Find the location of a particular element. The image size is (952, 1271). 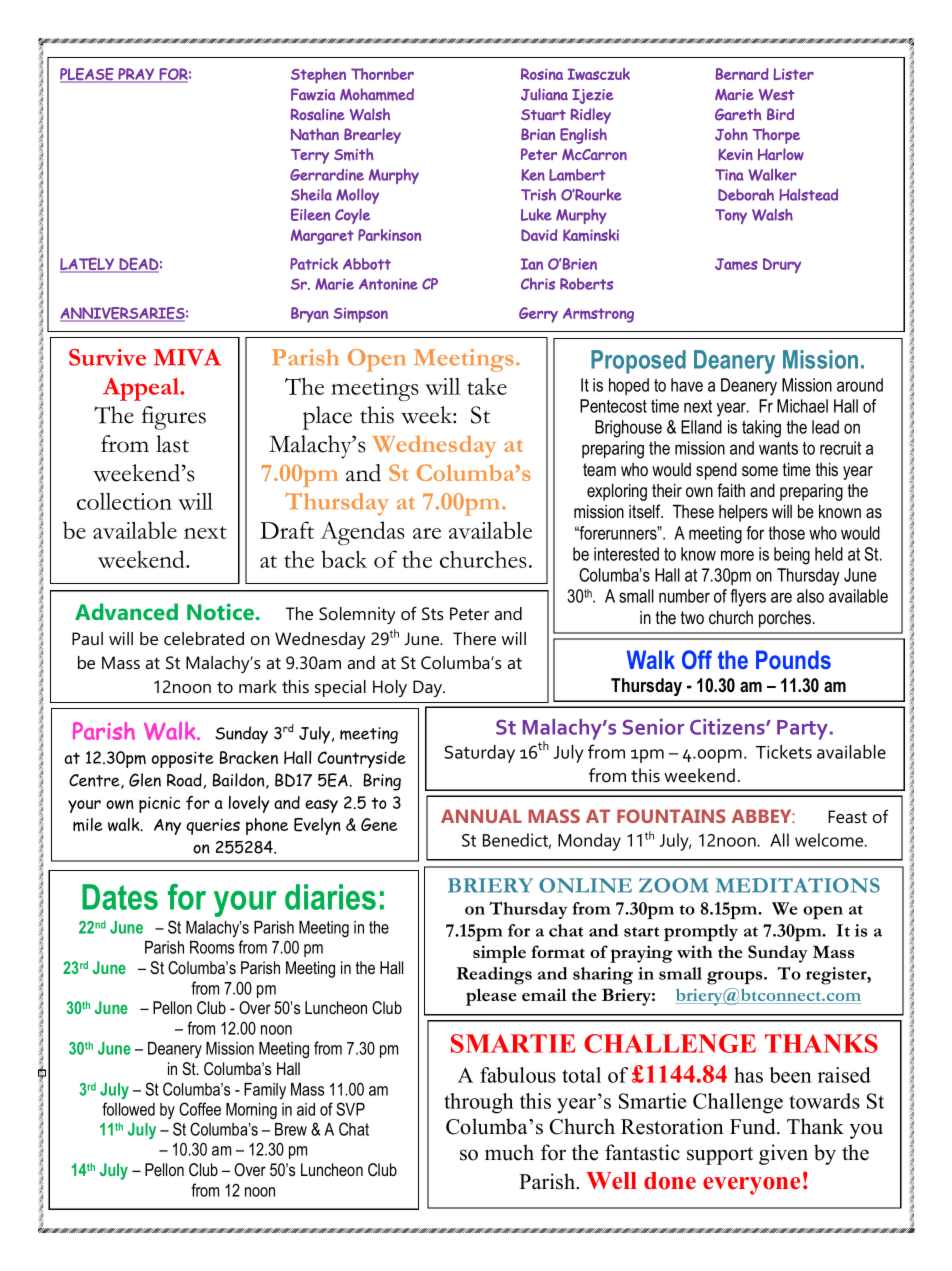

Coffee is located at coordinates (200, 1109).
